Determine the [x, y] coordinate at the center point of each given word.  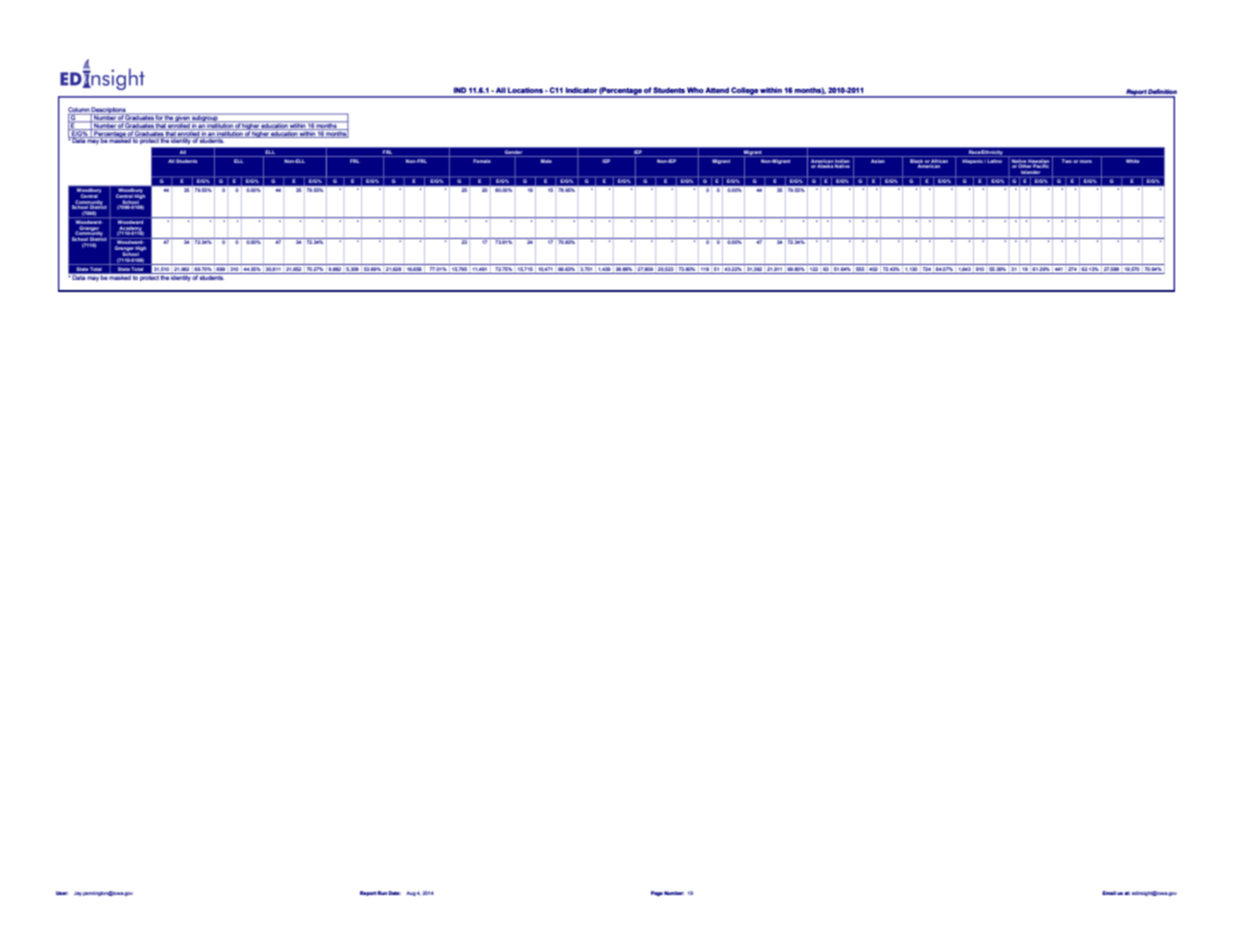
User [62, 893]
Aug [411, 893]
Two [1067, 161]
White [1133, 161]
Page [657, 893]
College [745, 92]
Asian [878, 161]
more [1086, 161]
